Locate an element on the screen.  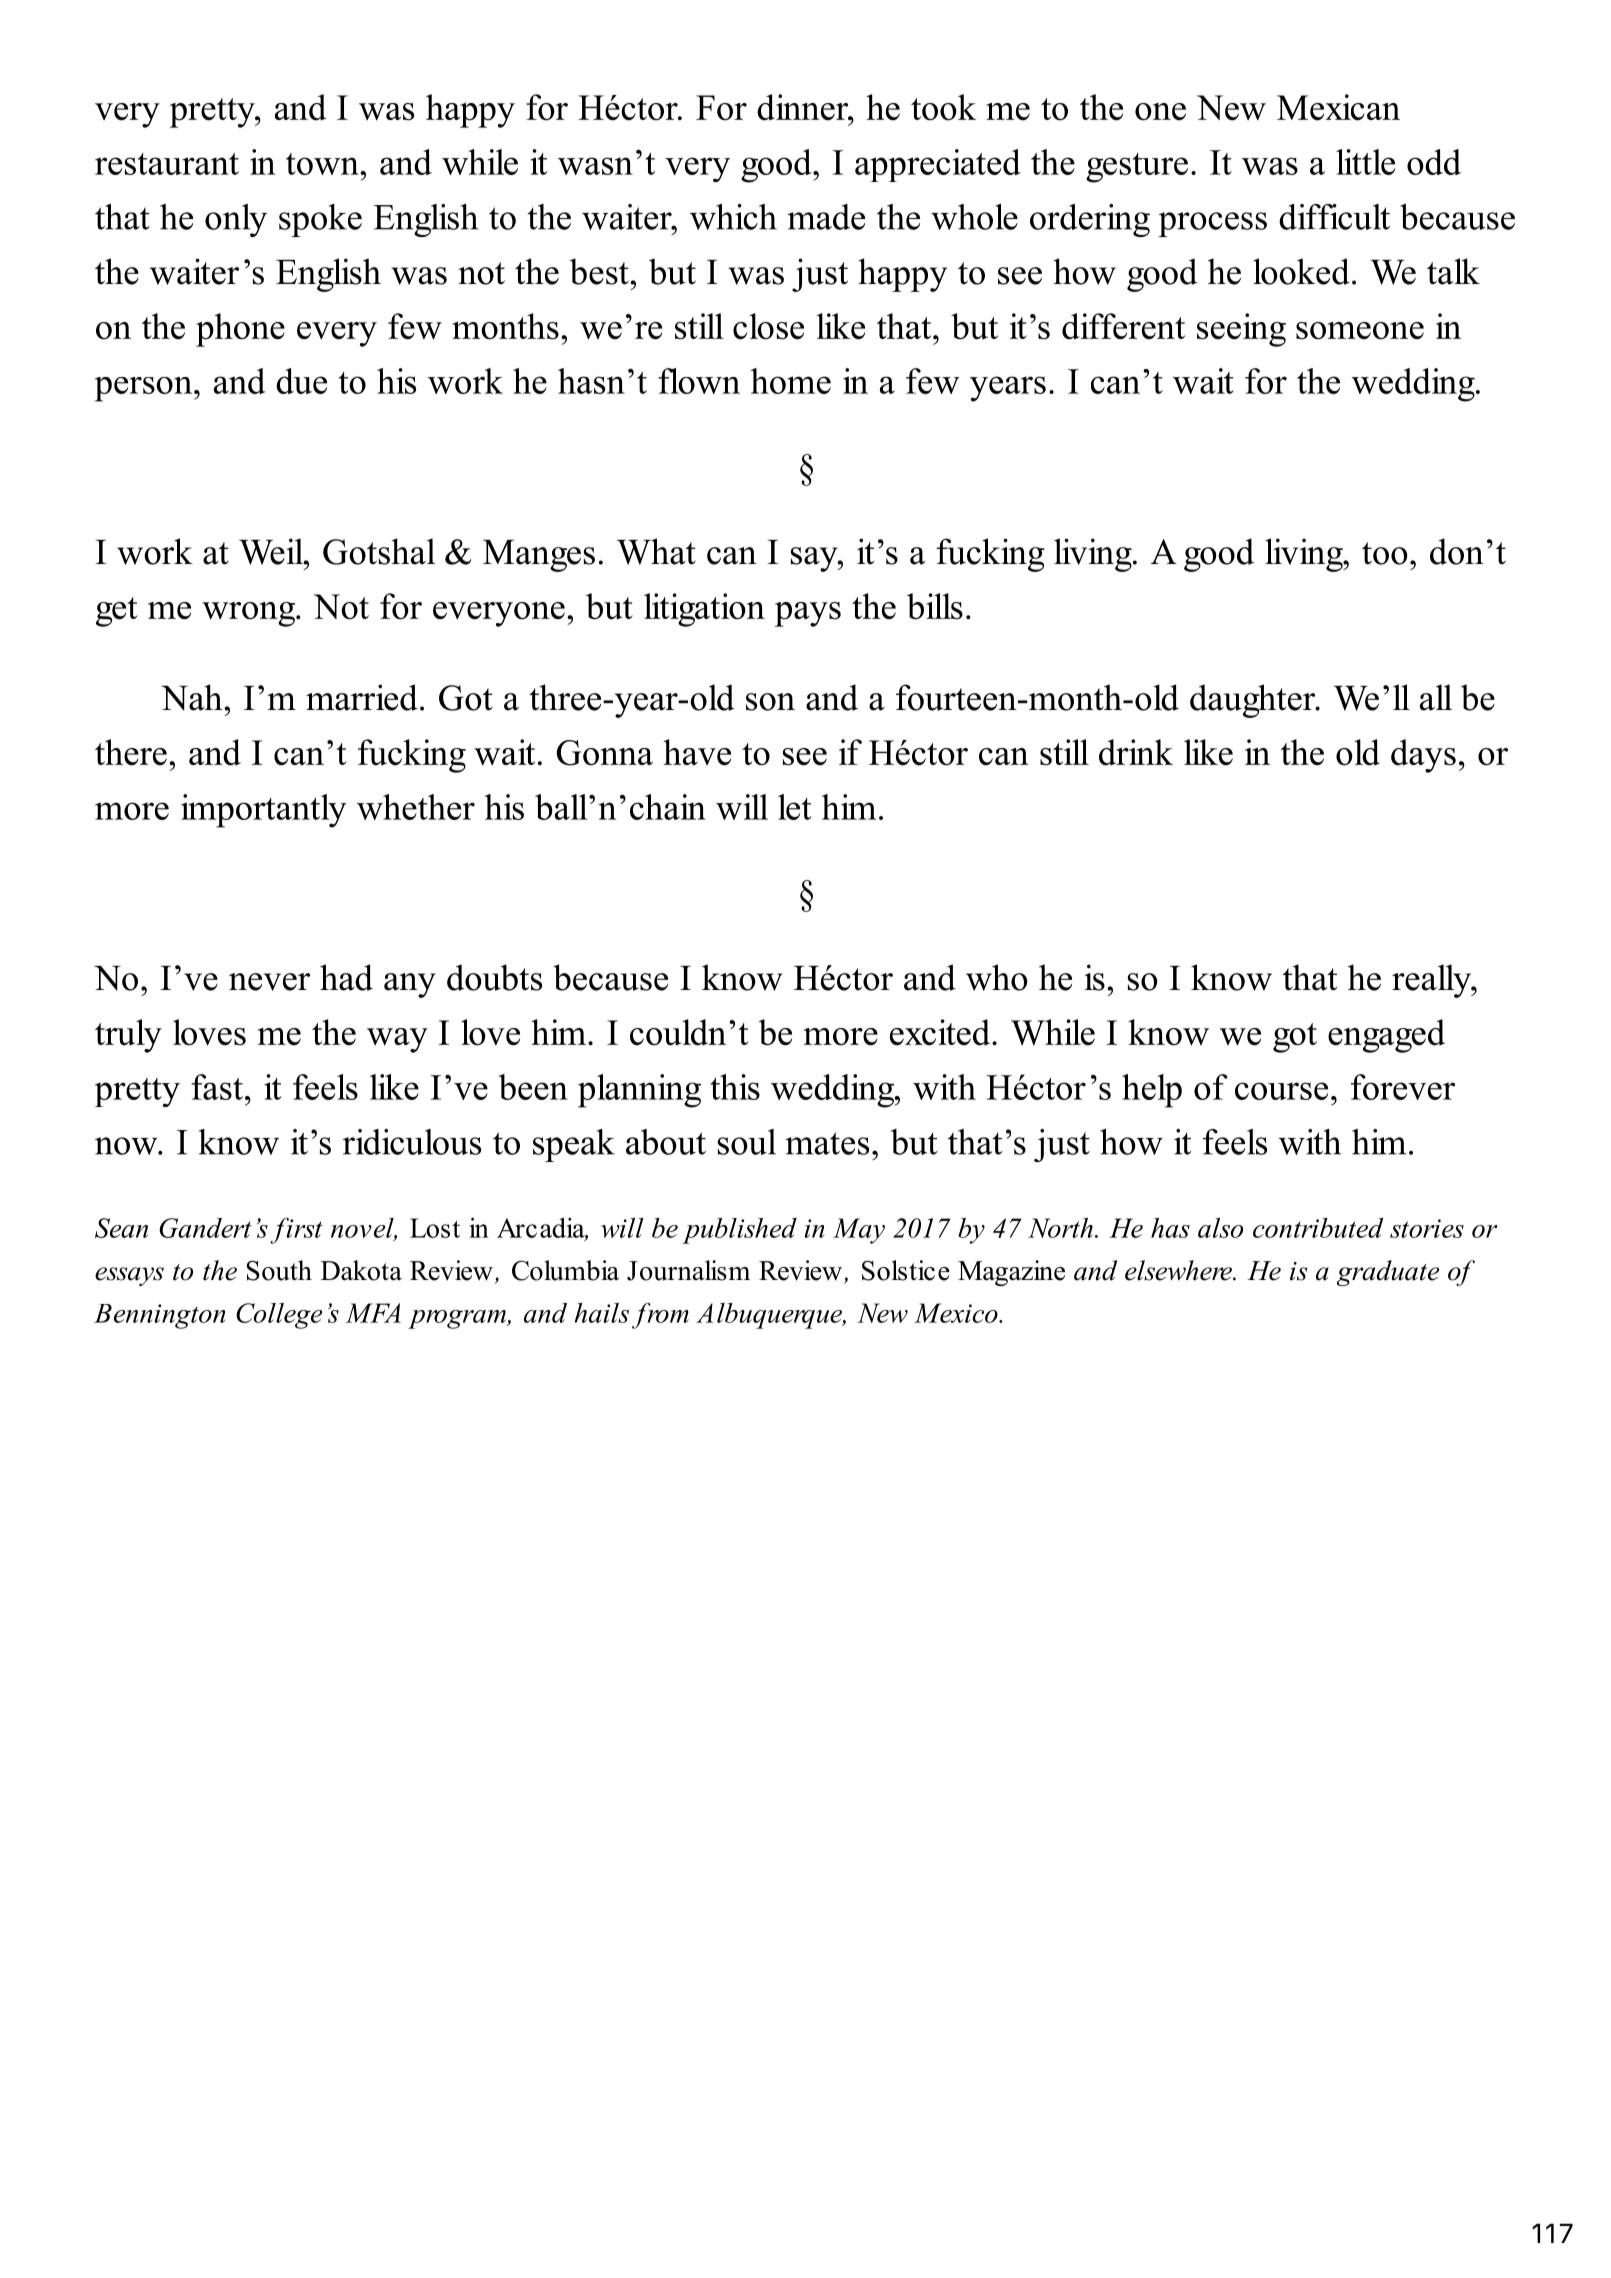
South is located at coordinates (279, 1270).
